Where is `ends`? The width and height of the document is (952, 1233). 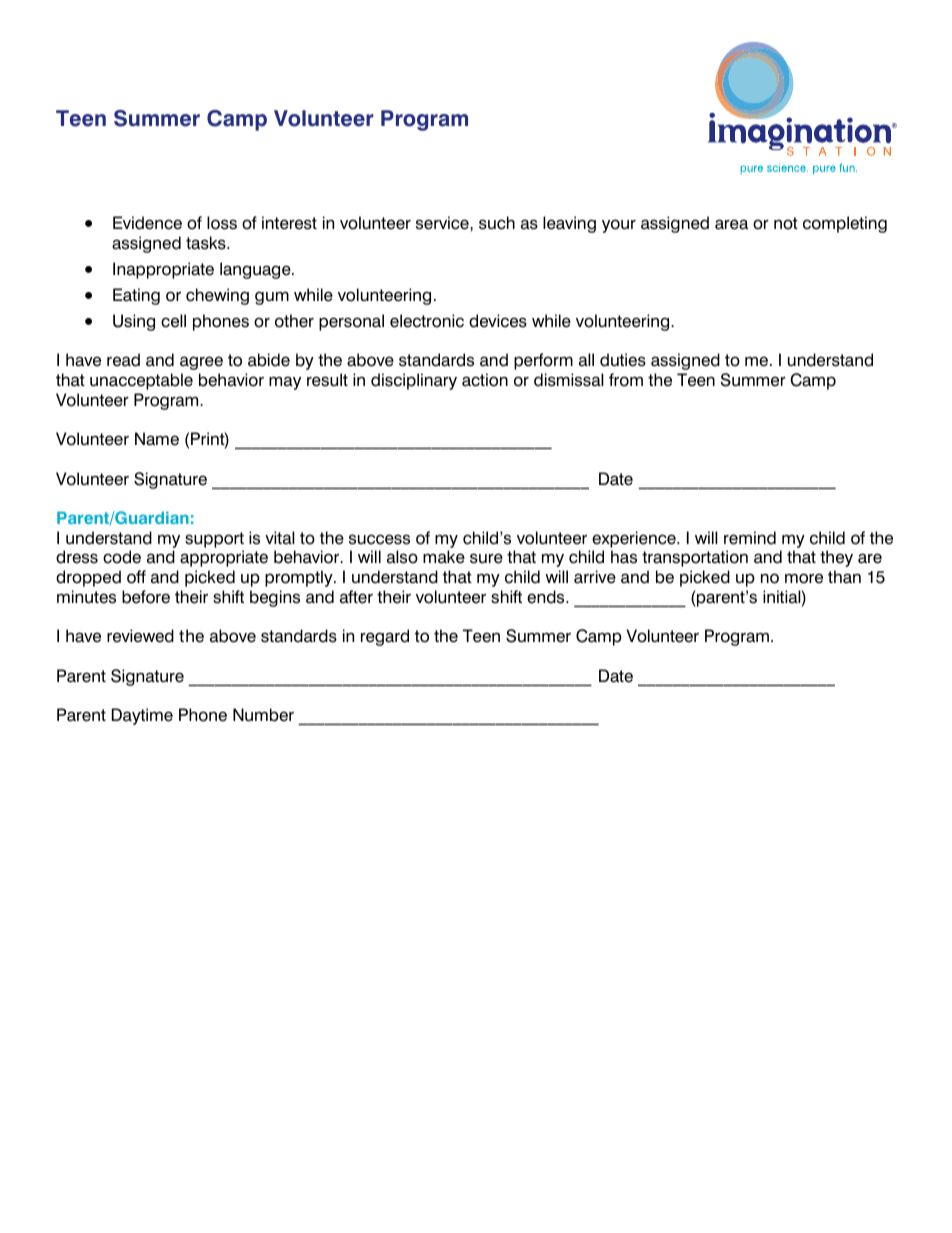 ends is located at coordinates (547, 597).
